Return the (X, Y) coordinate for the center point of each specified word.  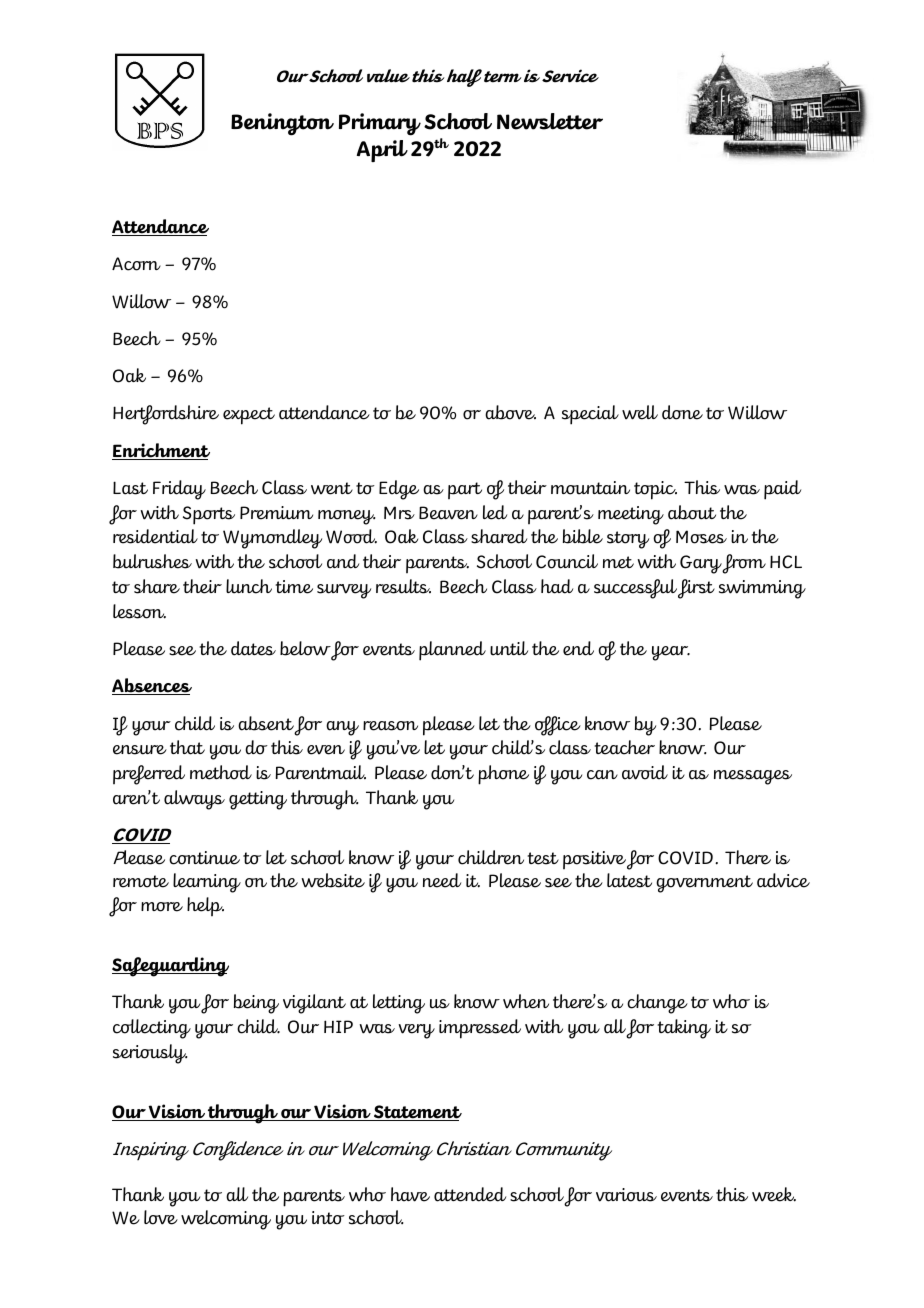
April (382, 151)
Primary (380, 124)
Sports (209, 515)
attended (470, 1194)
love (161, 1217)
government (704, 884)
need (442, 880)
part (465, 490)
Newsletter (550, 121)
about (692, 512)
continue (204, 858)
